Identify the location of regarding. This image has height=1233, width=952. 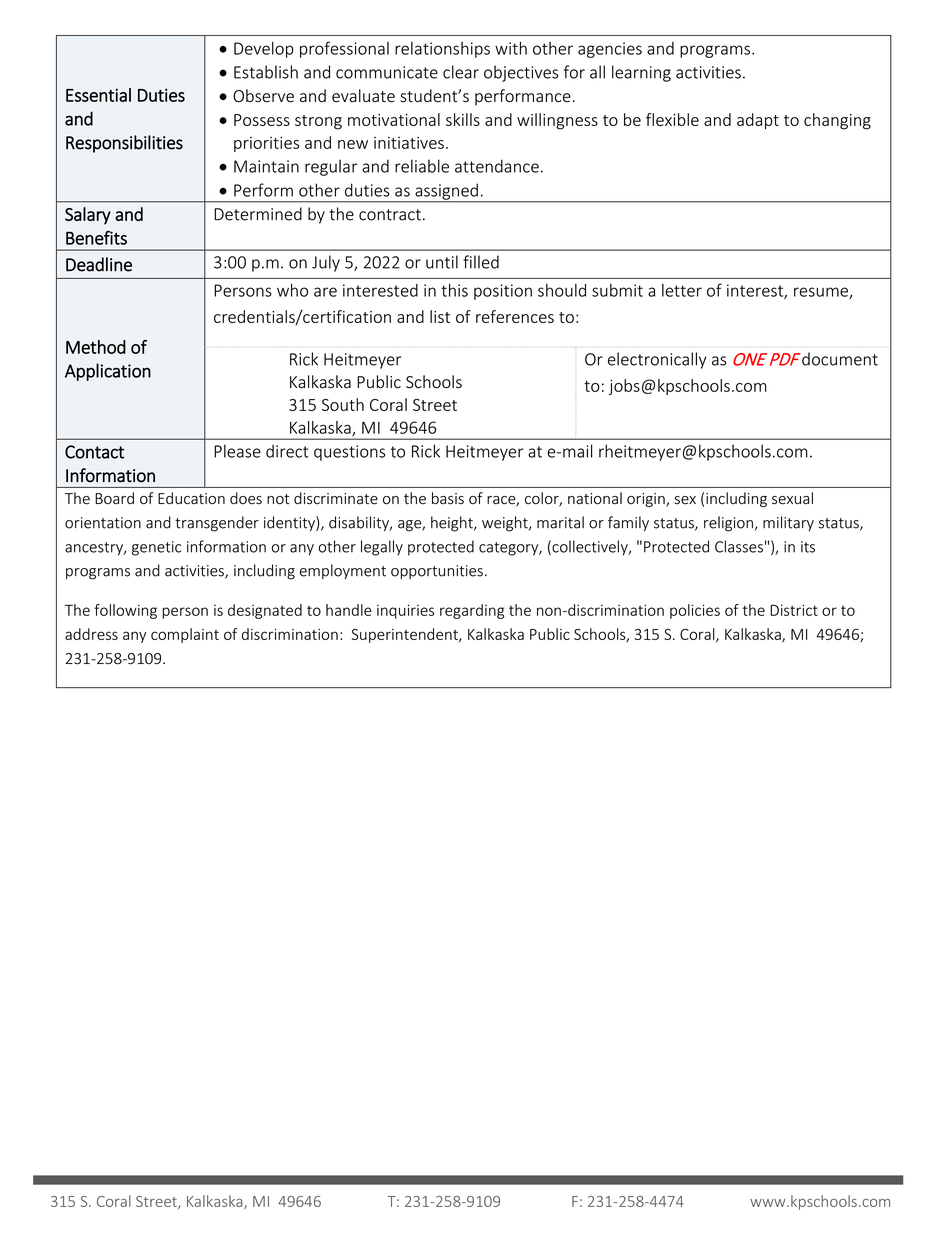
(472, 611).
